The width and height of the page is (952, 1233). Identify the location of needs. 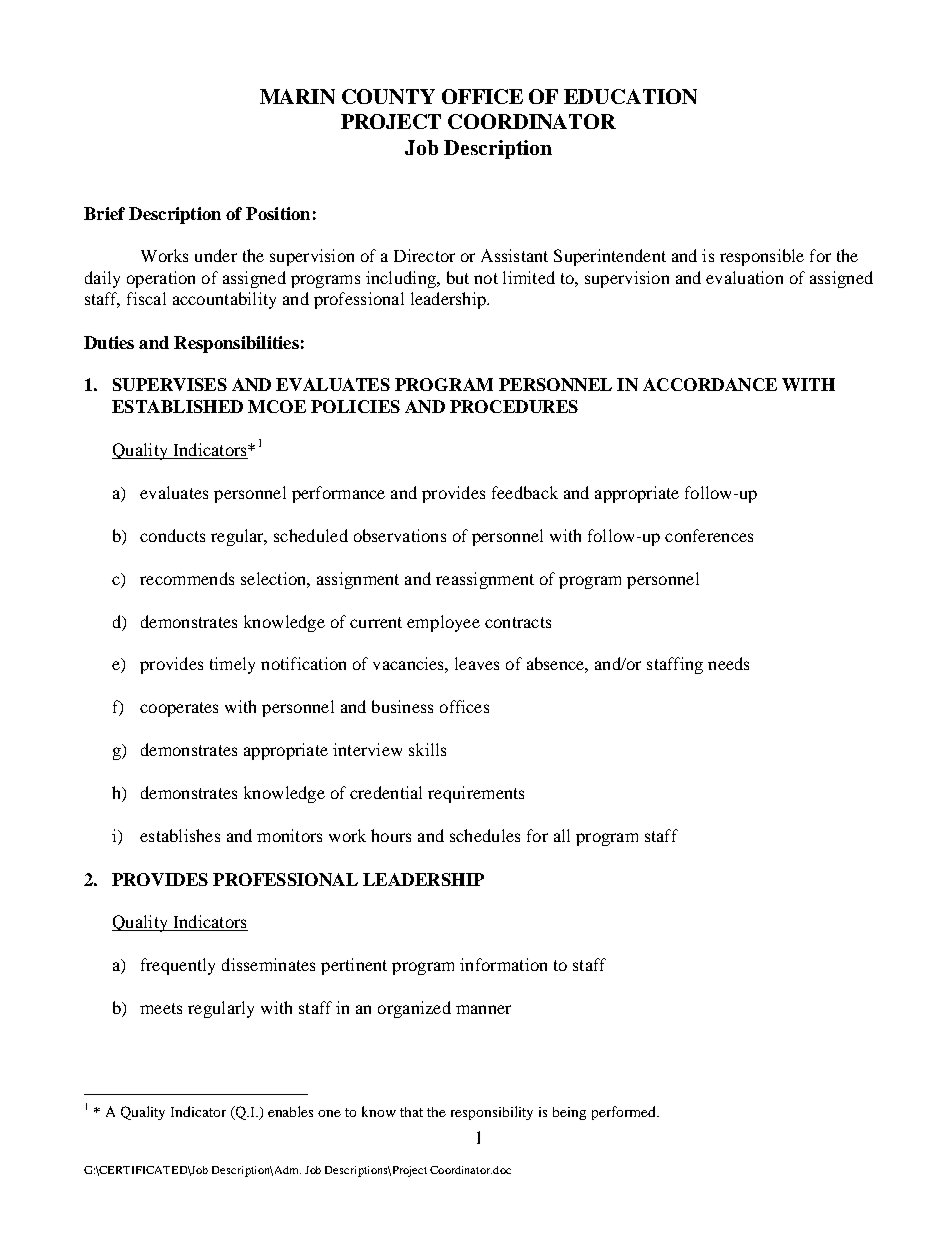
(728, 663).
